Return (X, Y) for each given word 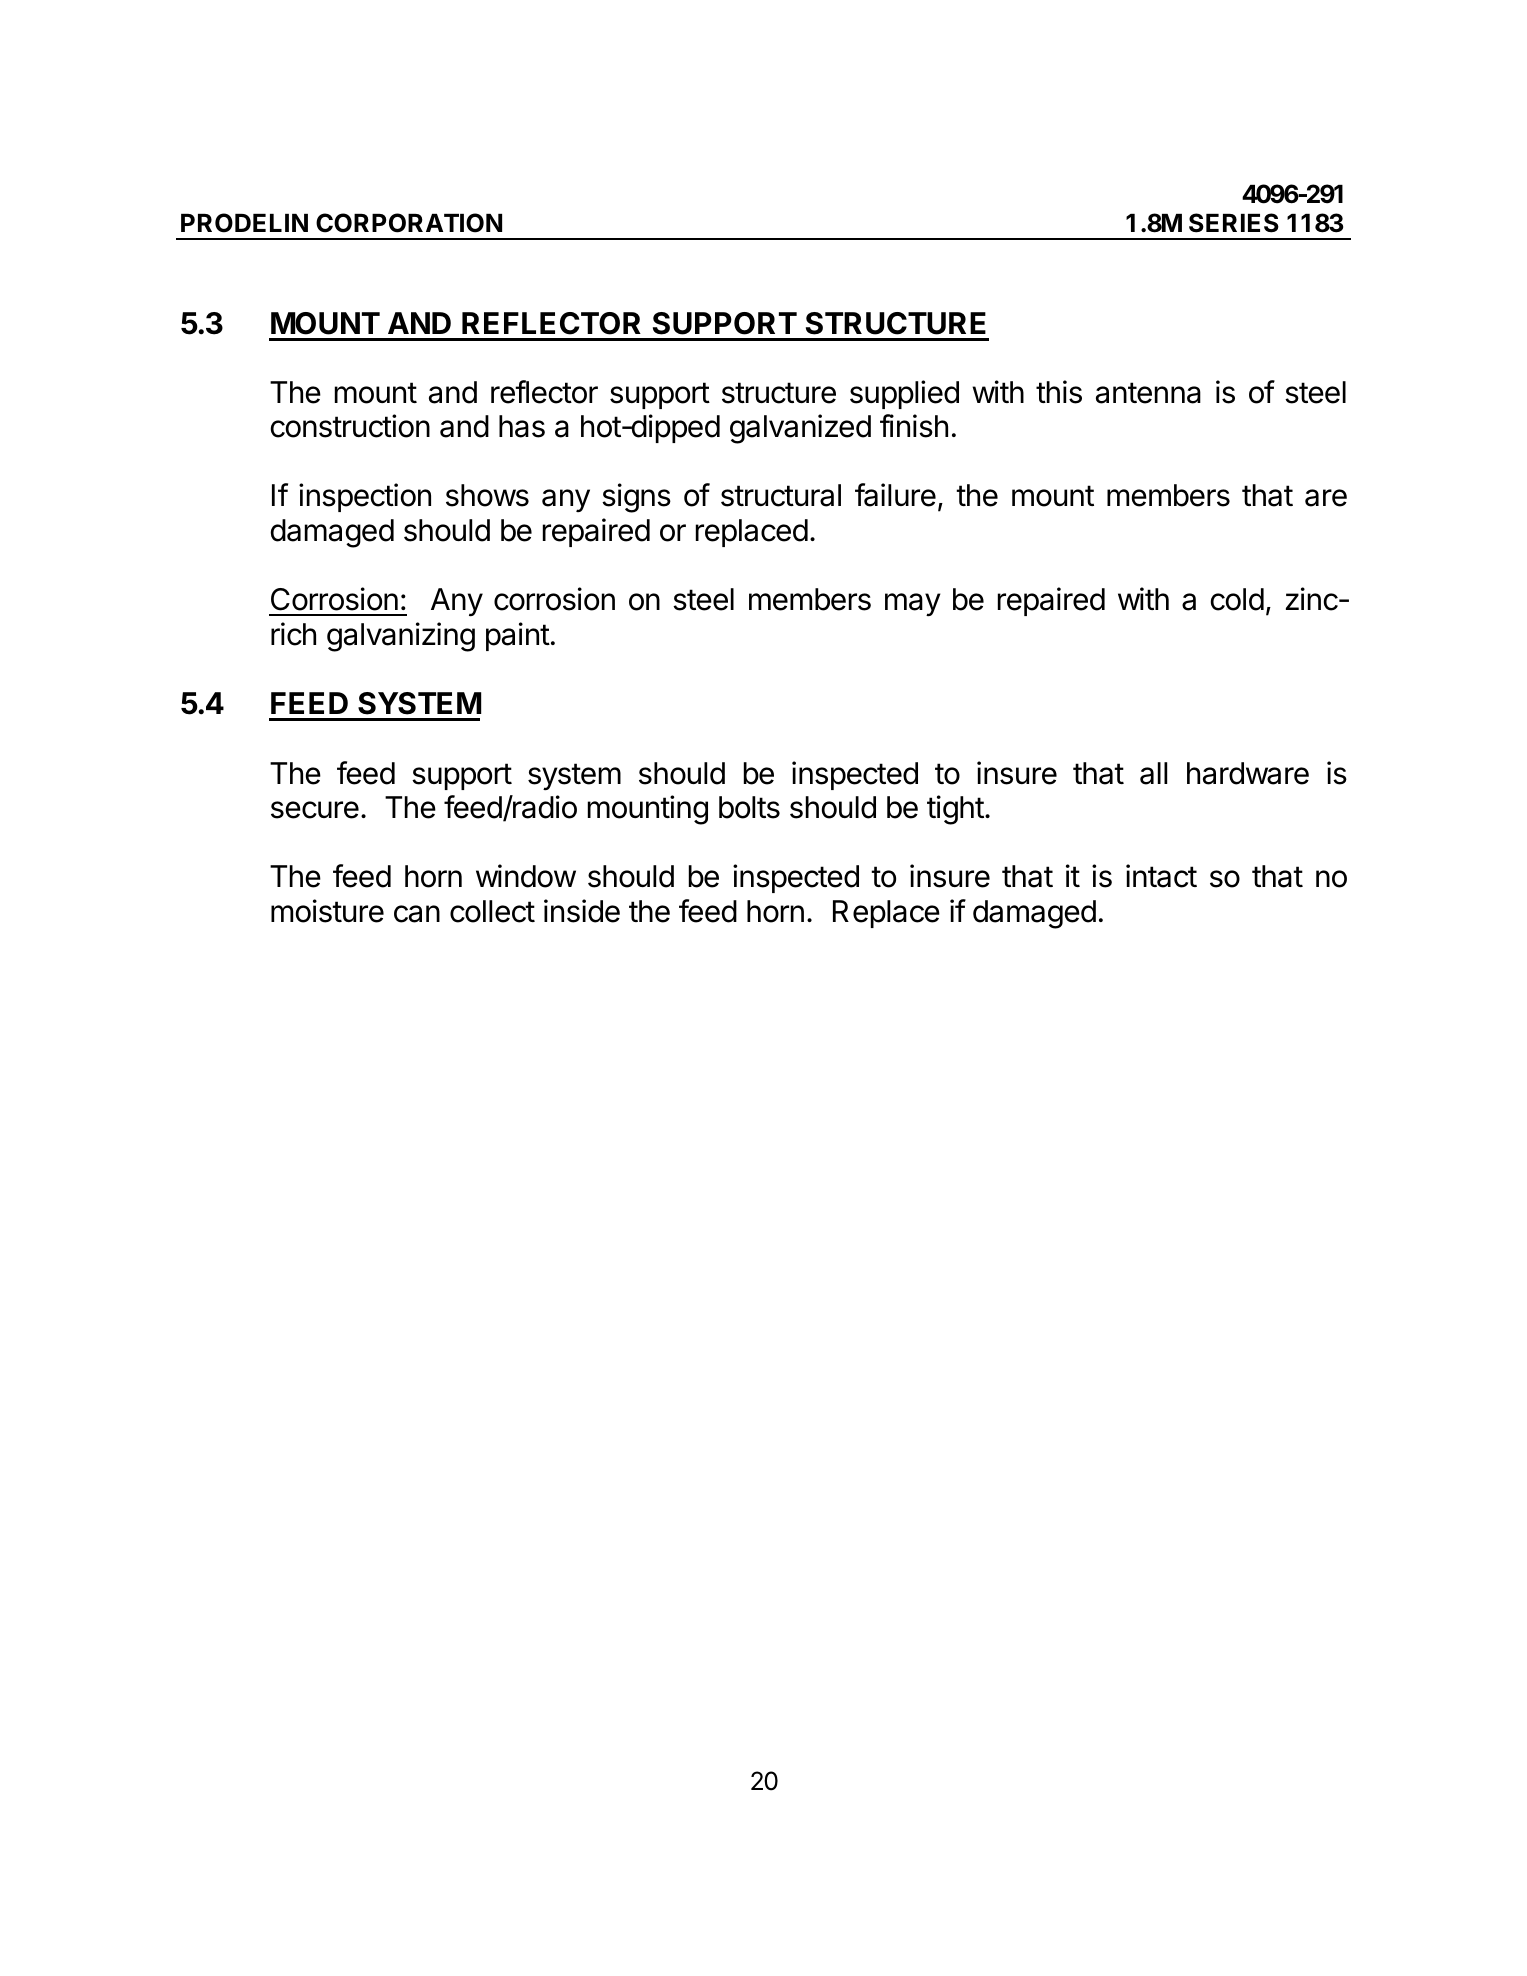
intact (1161, 876)
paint (518, 636)
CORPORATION (409, 223)
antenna (1148, 393)
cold (1237, 599)
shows (487, 495)
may (913, 604)
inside (582, 911)
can (417, 914)
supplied (904, 394)
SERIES (1234, 223)
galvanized (800, 429)
